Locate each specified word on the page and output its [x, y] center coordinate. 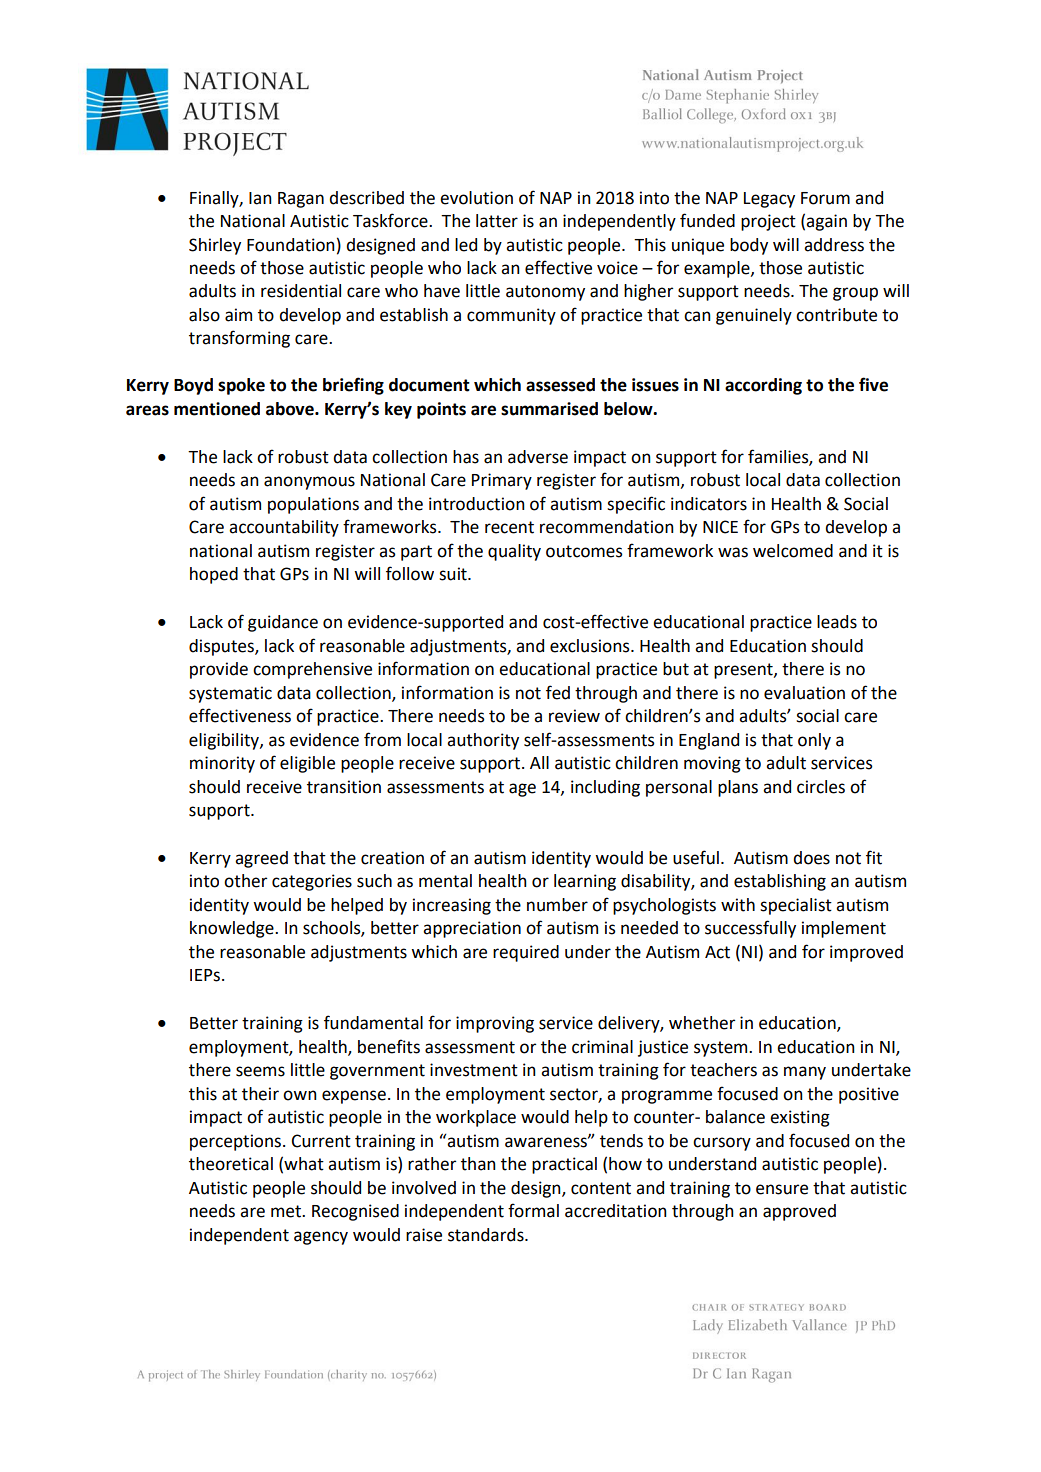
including [605, 788]
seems [260, 1071]
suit [454, 574]
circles [821, 787]
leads [837, 622]
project [768, 222]
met [287, 1211]
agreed [261, 859]
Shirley [215, 246]
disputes [222, 647]
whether [702, 1023]
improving [495, 1024]
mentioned [217, 409]
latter [497, 221]
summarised [549, 409]
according [763, 386]
